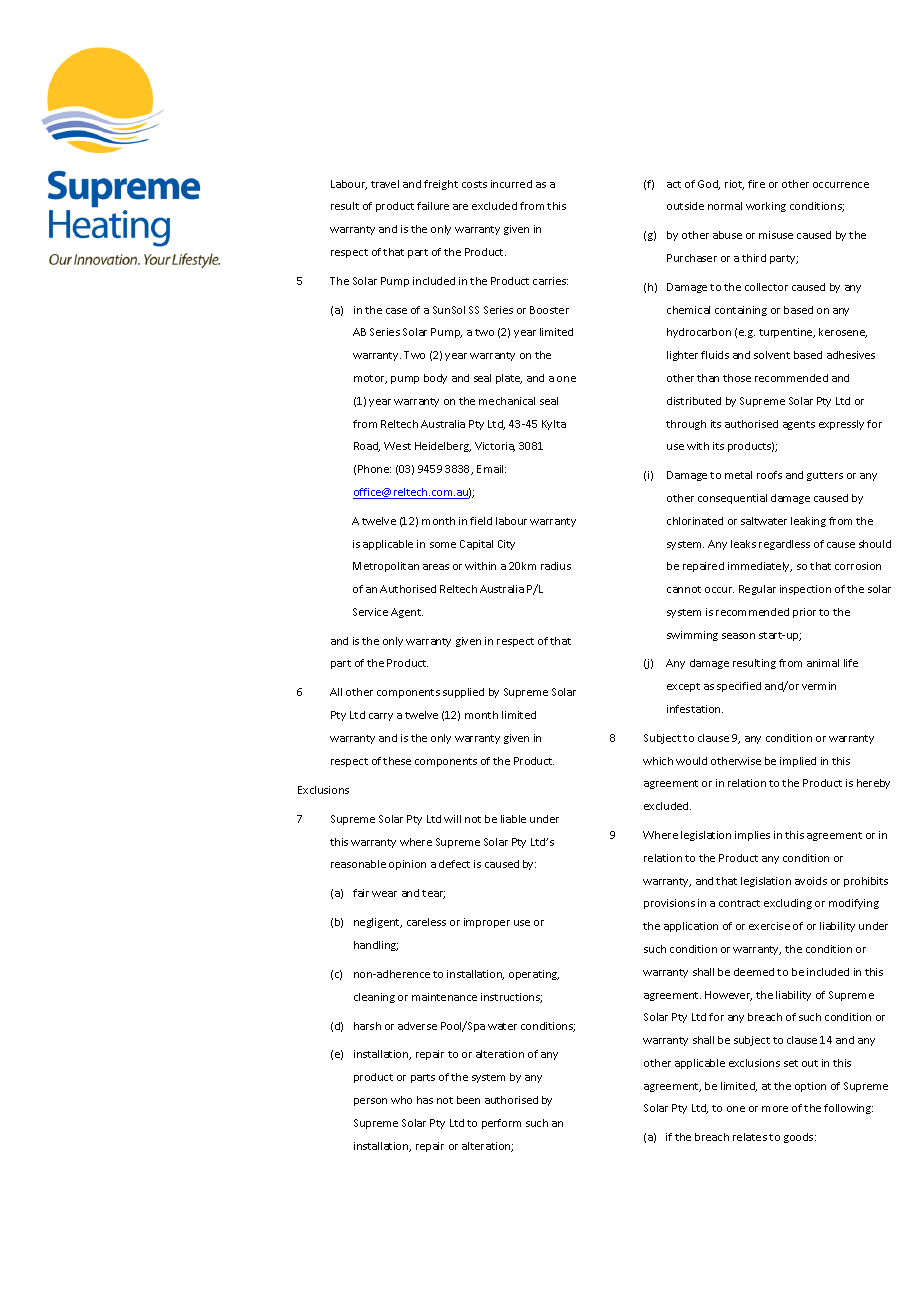  Describe the element at coordinates (501, 1124) in the screenshot. I see `perform` at that location.
